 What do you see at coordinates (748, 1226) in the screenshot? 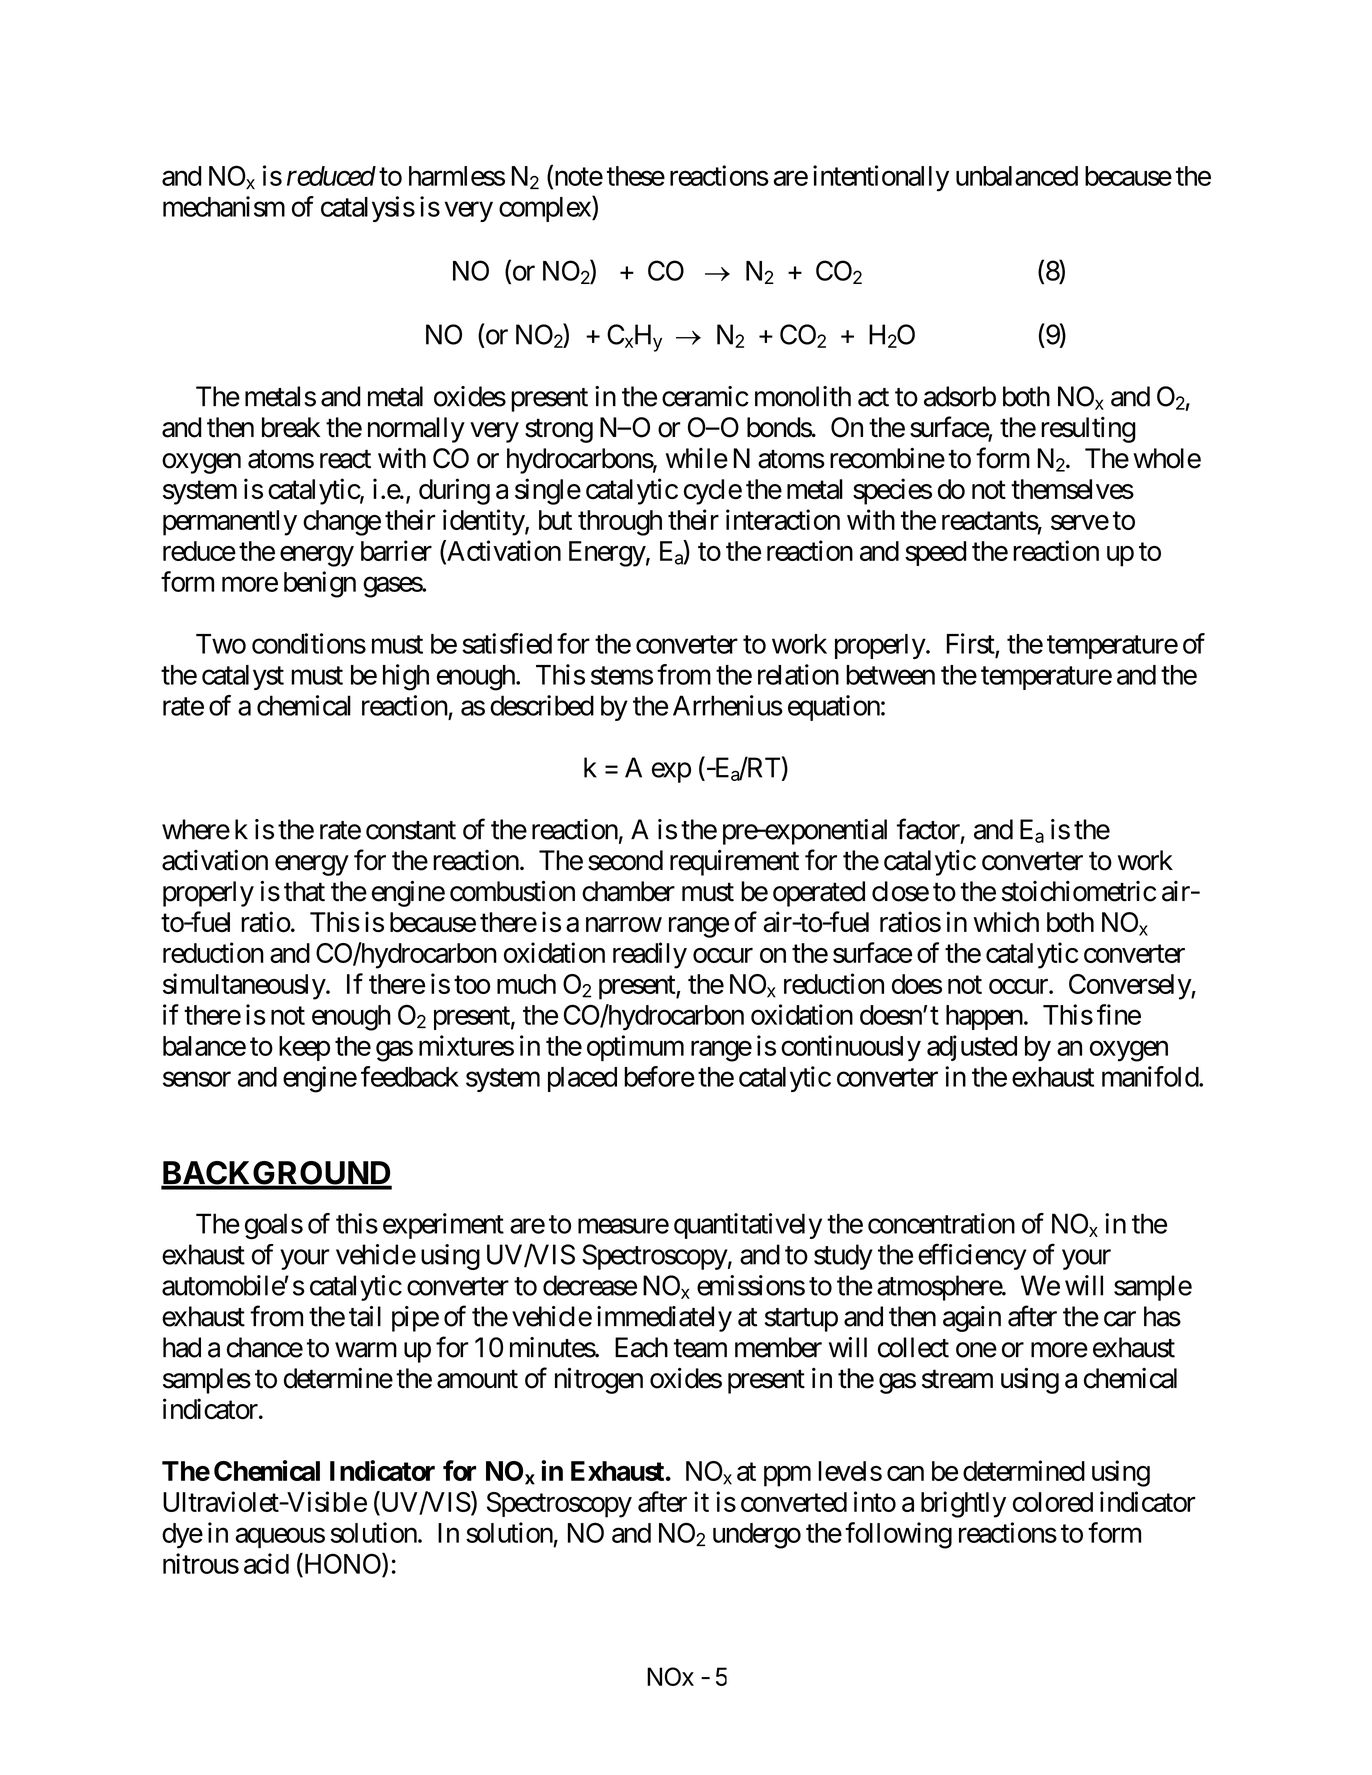
I see `quantitatively` at bounding box center [748, 1226].
